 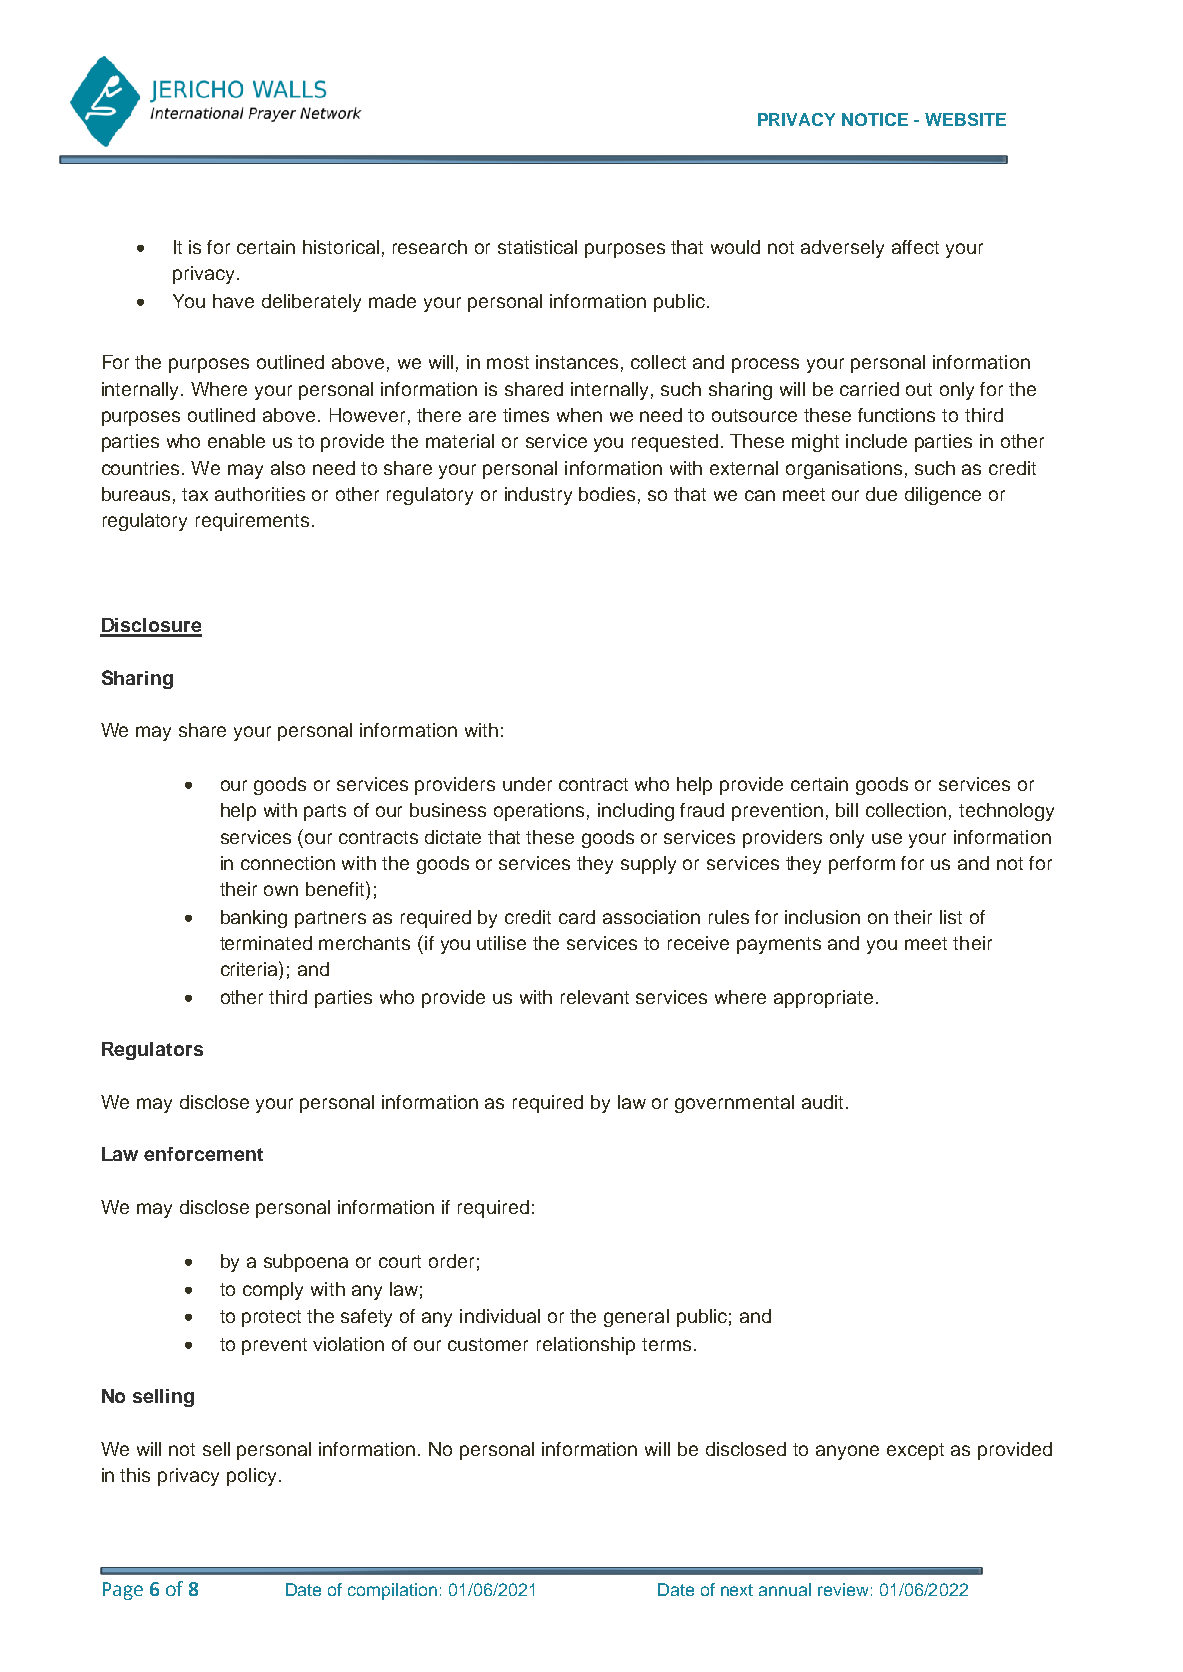 I want to click on next, so click(x=737, y=1590).
